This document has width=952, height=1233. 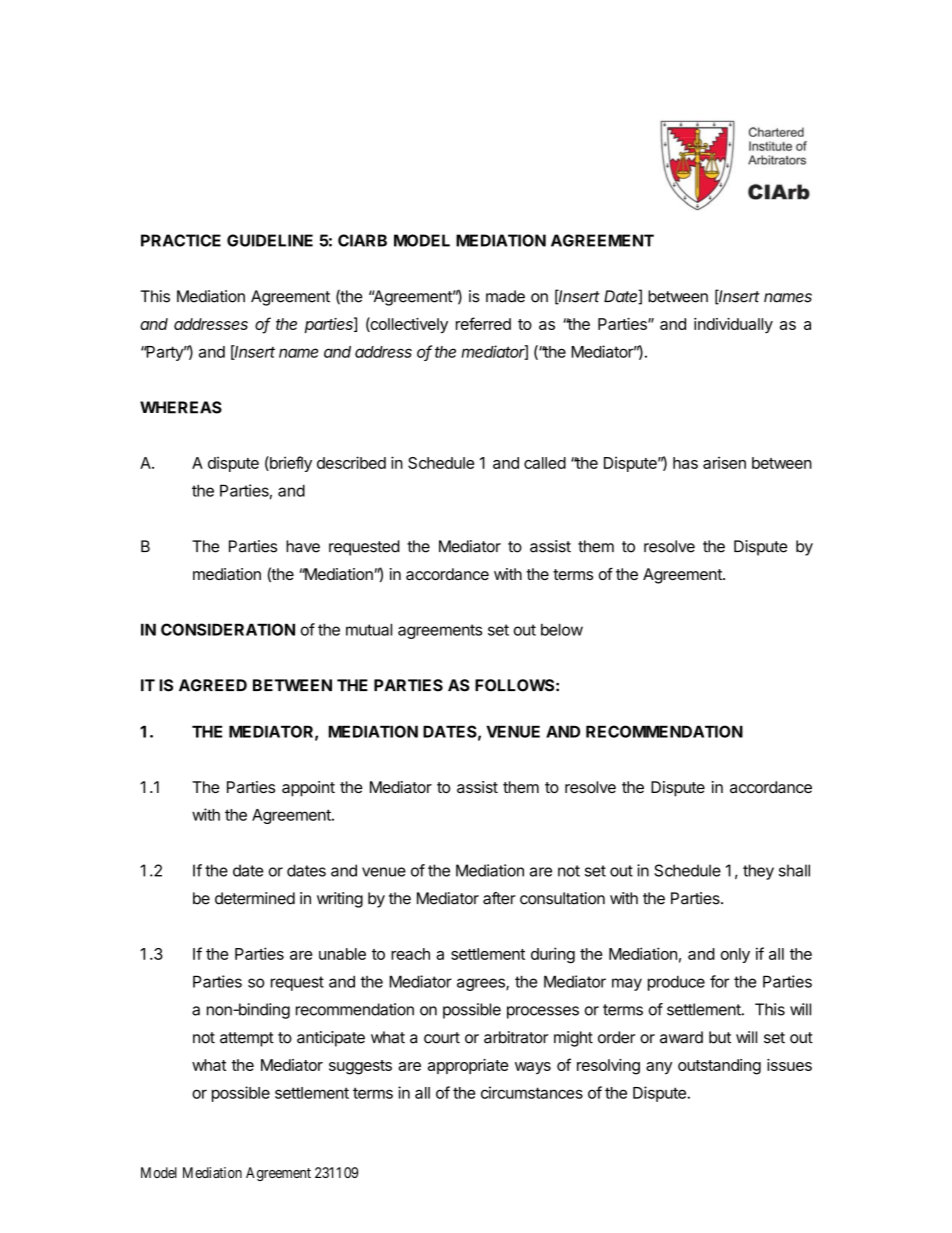 What do you see at coordinates (562, 629) in the document?
I see `below` at bounding box center [562, 629].
